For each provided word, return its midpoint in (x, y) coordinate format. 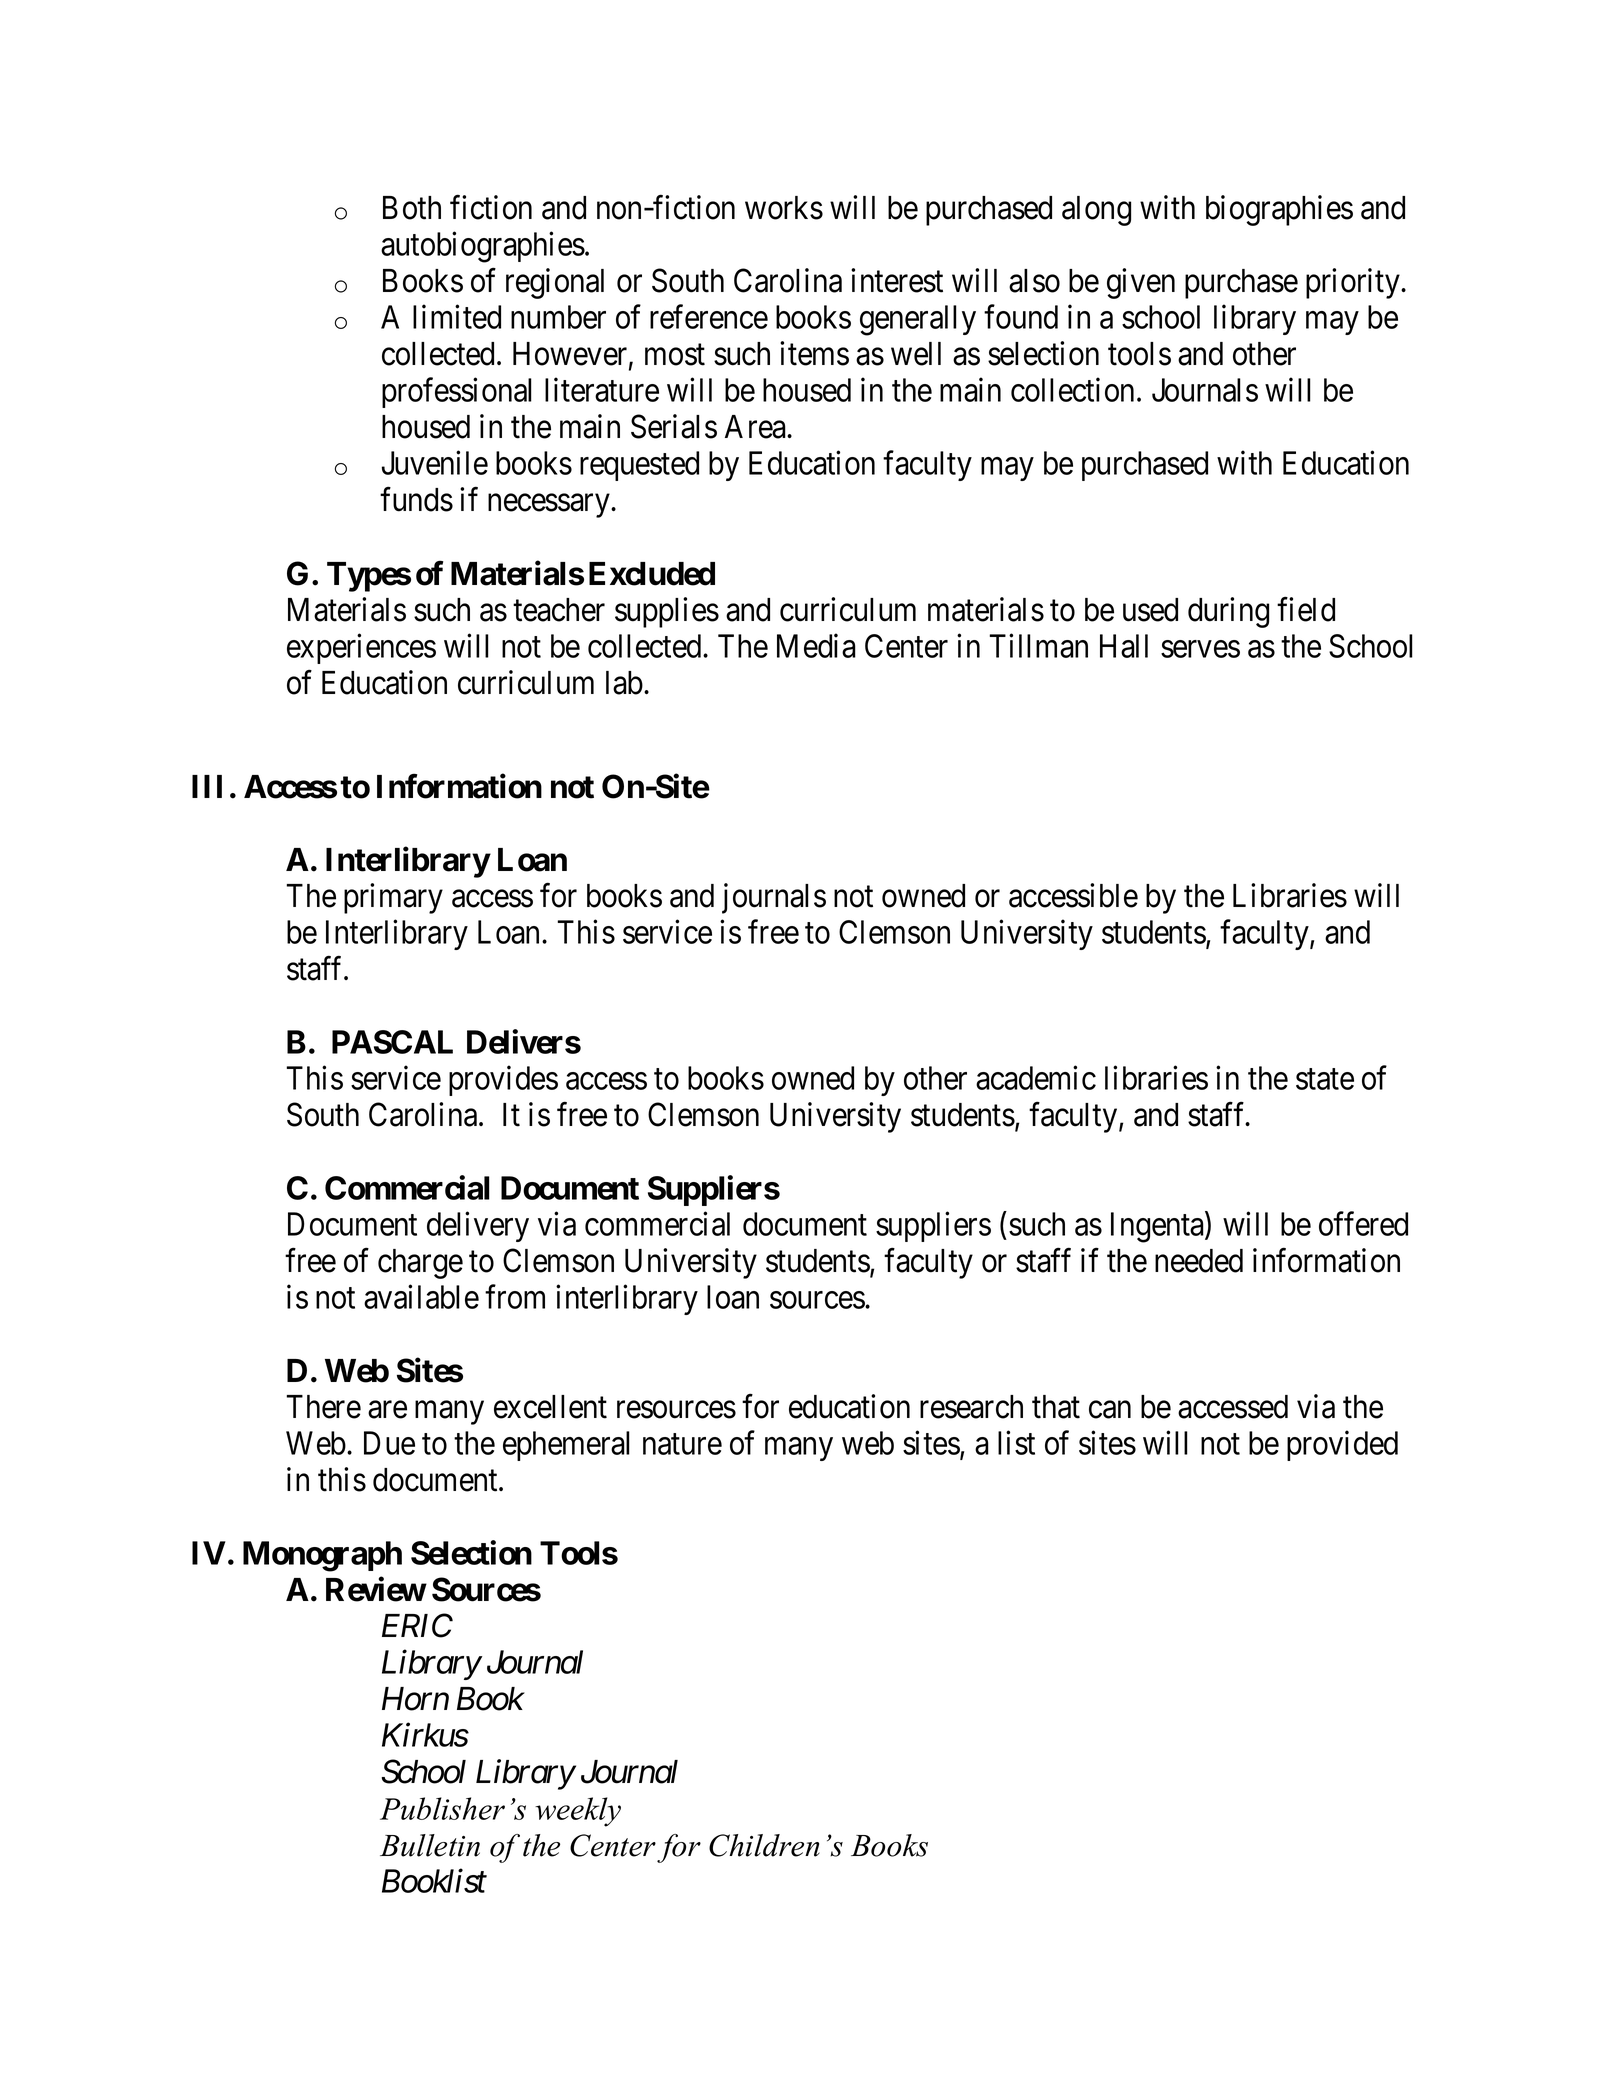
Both (412, 208)
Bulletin (430, 1845)
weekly (578, 1812)
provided (1342, 1446)
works (784, 208)
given (1141, 283)
